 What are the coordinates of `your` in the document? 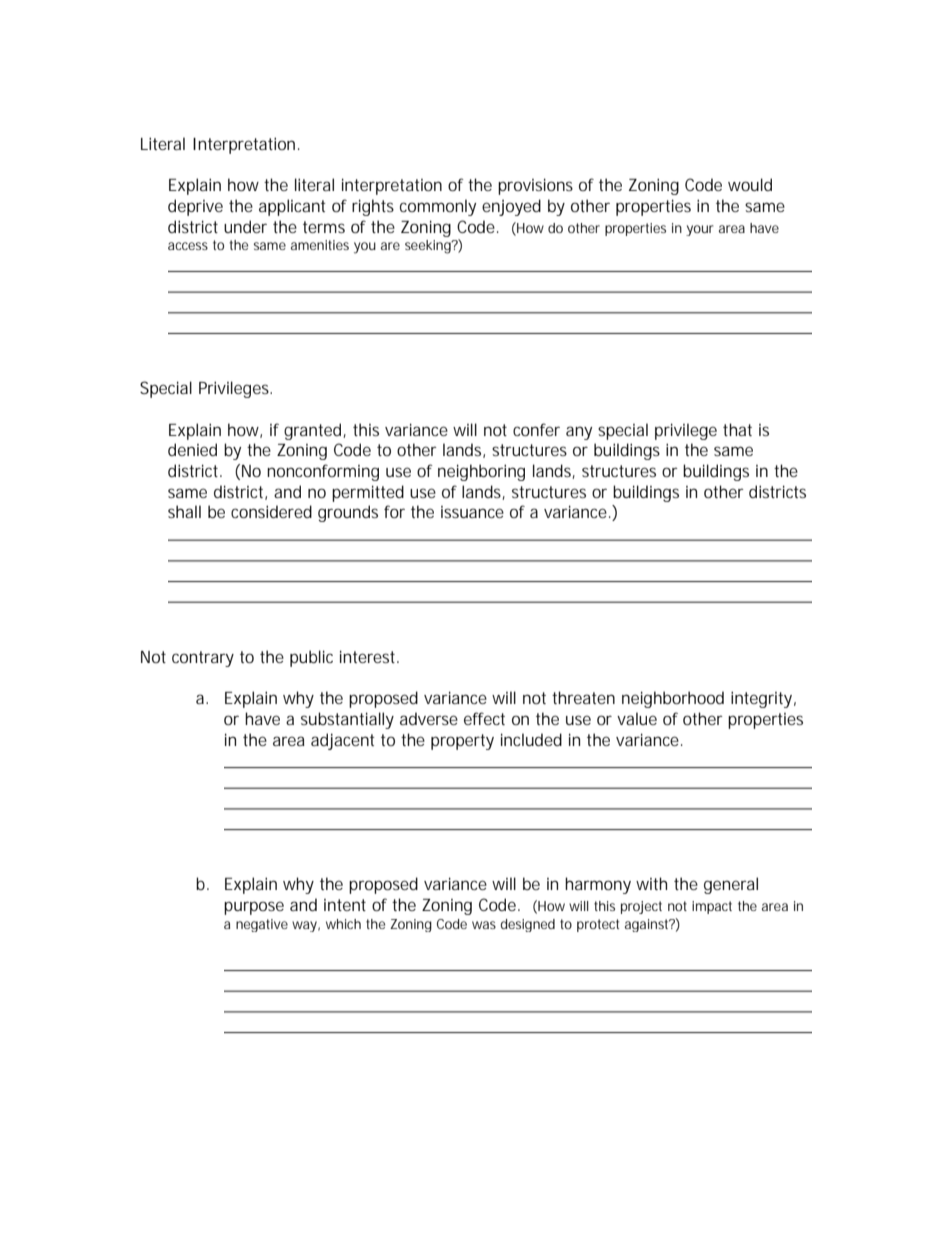 It's located at (700, 230).
